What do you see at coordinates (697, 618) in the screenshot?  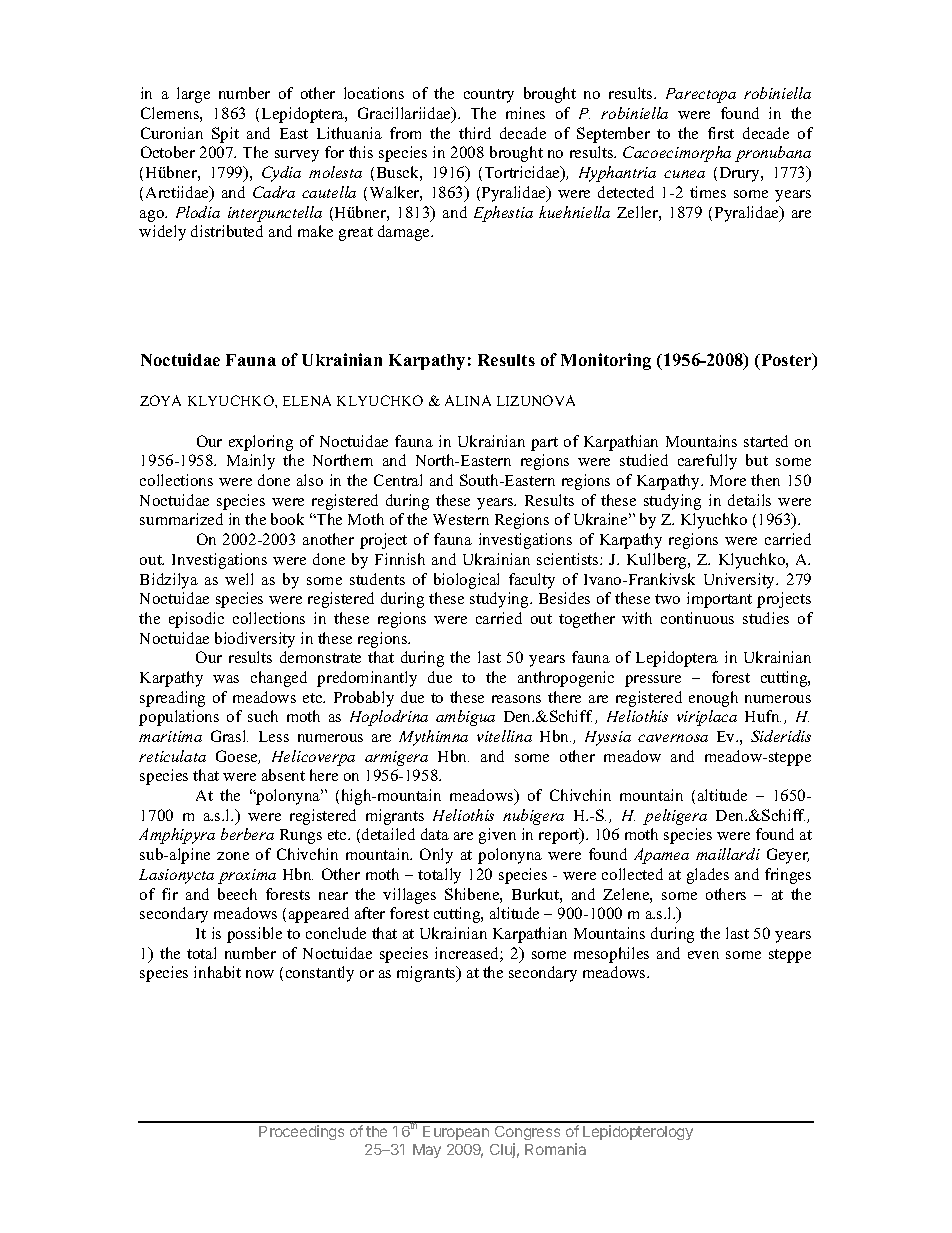 I see `continuous` at bounding box center [697, 618].
